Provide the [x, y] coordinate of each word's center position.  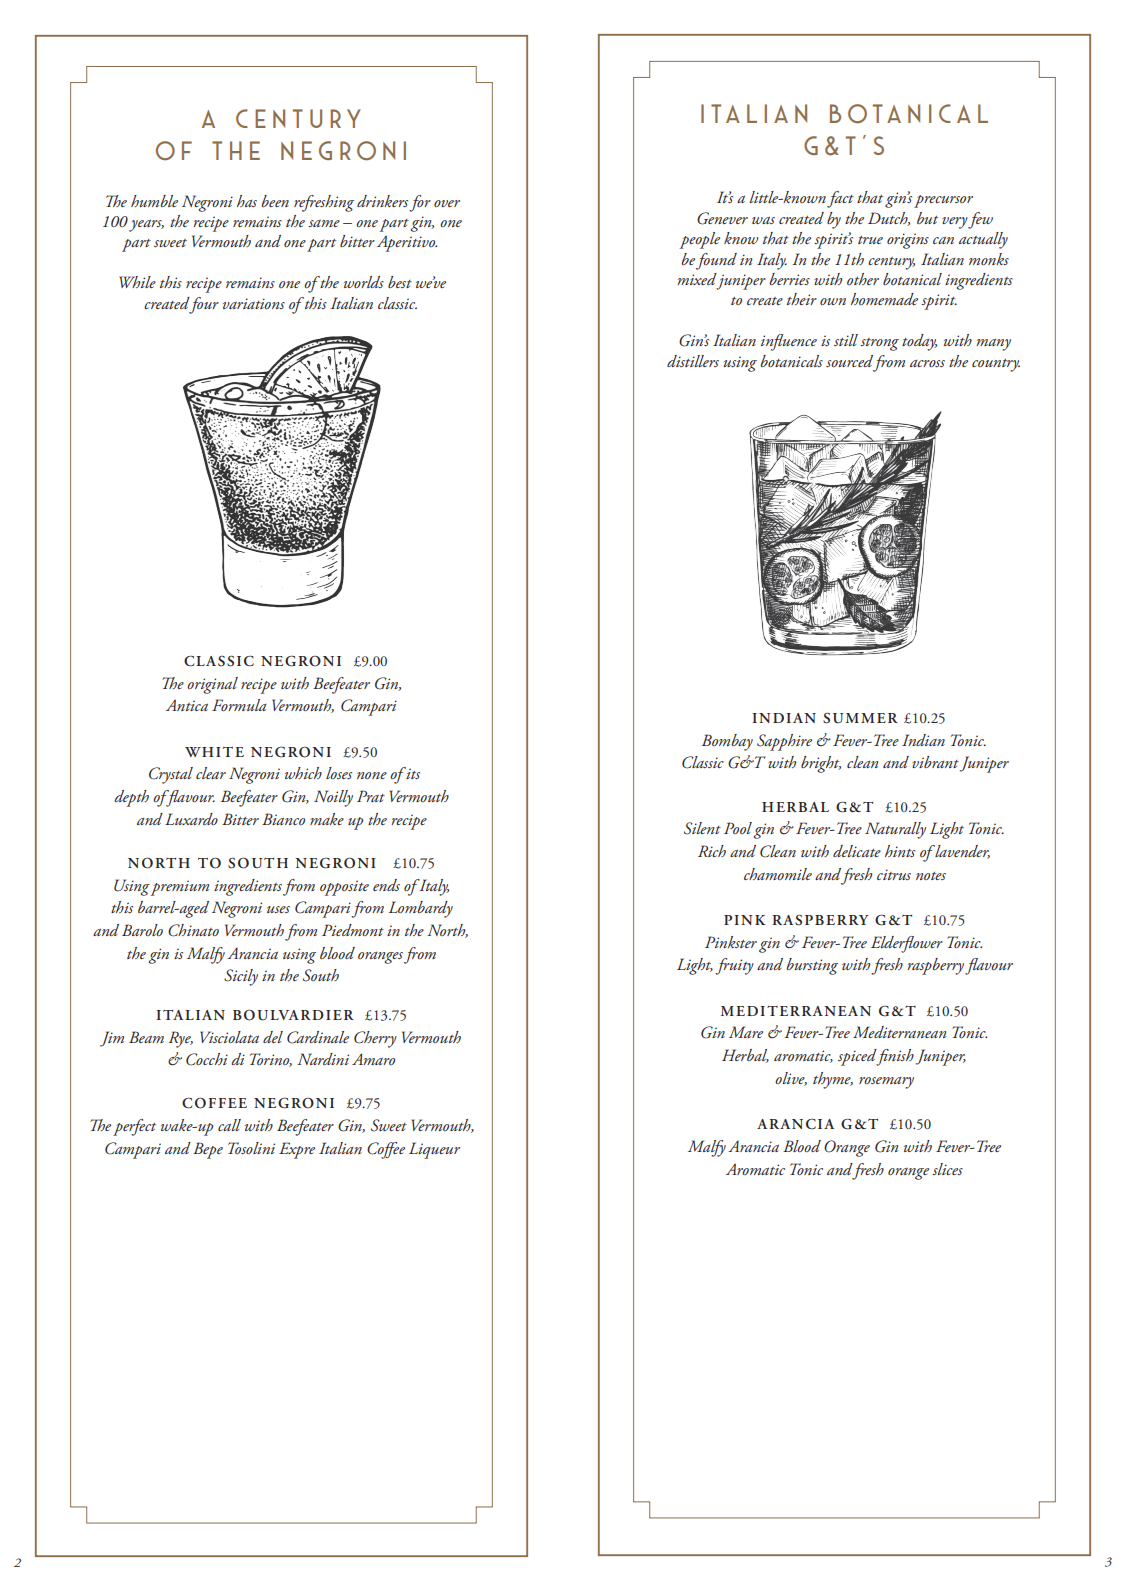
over [447, 203]
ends [386, 885]
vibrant [935, 762]
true [870, 240]
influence [789, 342]
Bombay [727, 742]
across [927, 363]
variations [254, 303]
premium [180, 888]
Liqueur [434, 1150]
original [212, 685]
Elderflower [907, 944]
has [247, 201]
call [229, 1125]
